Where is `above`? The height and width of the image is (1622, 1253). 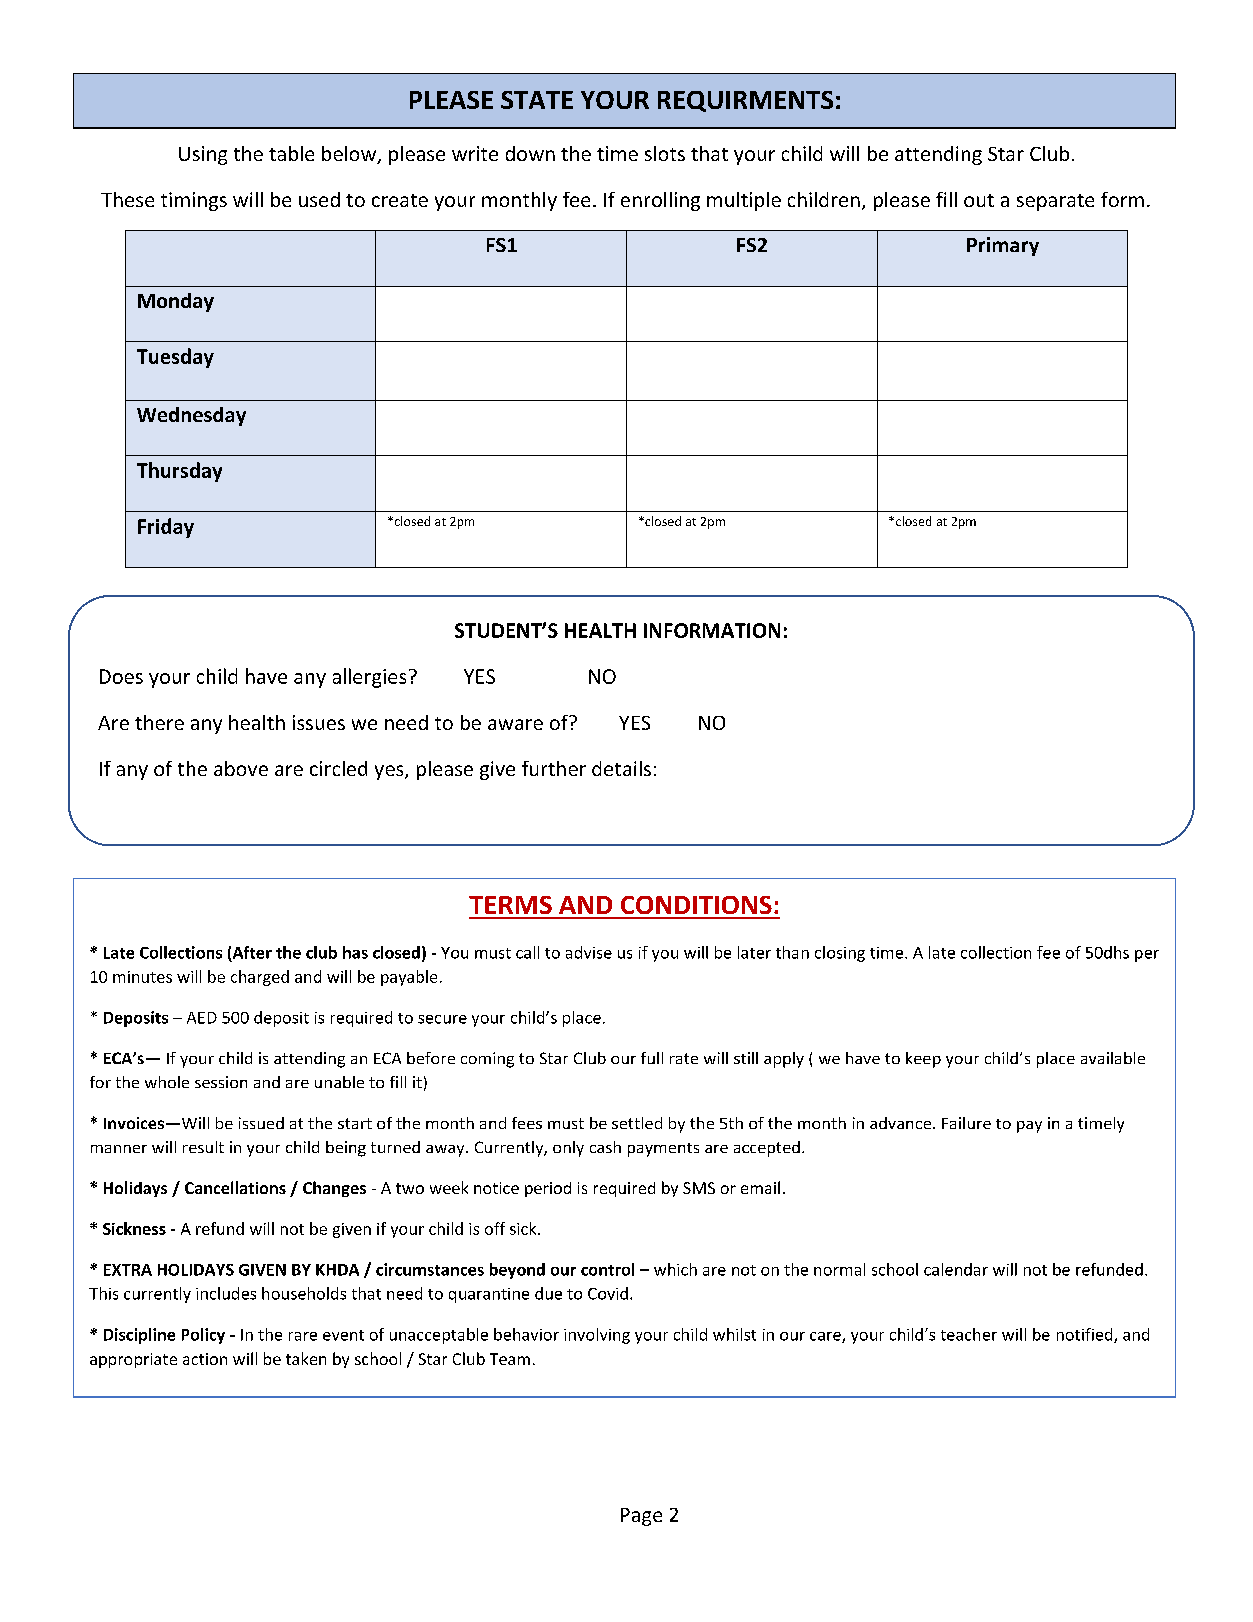
above is located at coordinates (241, 768).
